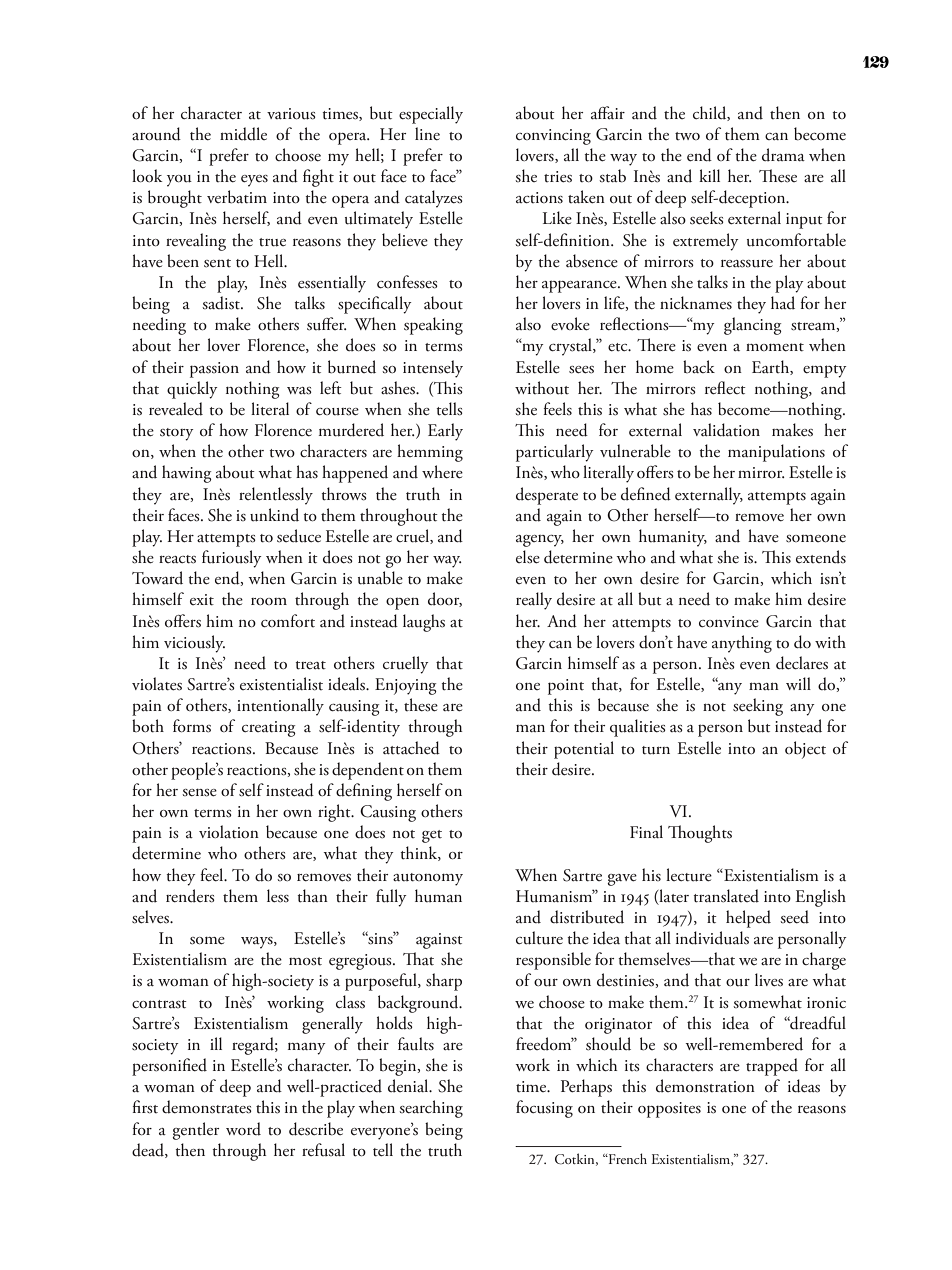 The image size is (952, 1270). What do you see at coordinates (427, 134) in the image?
I see `line` at bounding box center [427, 134].
